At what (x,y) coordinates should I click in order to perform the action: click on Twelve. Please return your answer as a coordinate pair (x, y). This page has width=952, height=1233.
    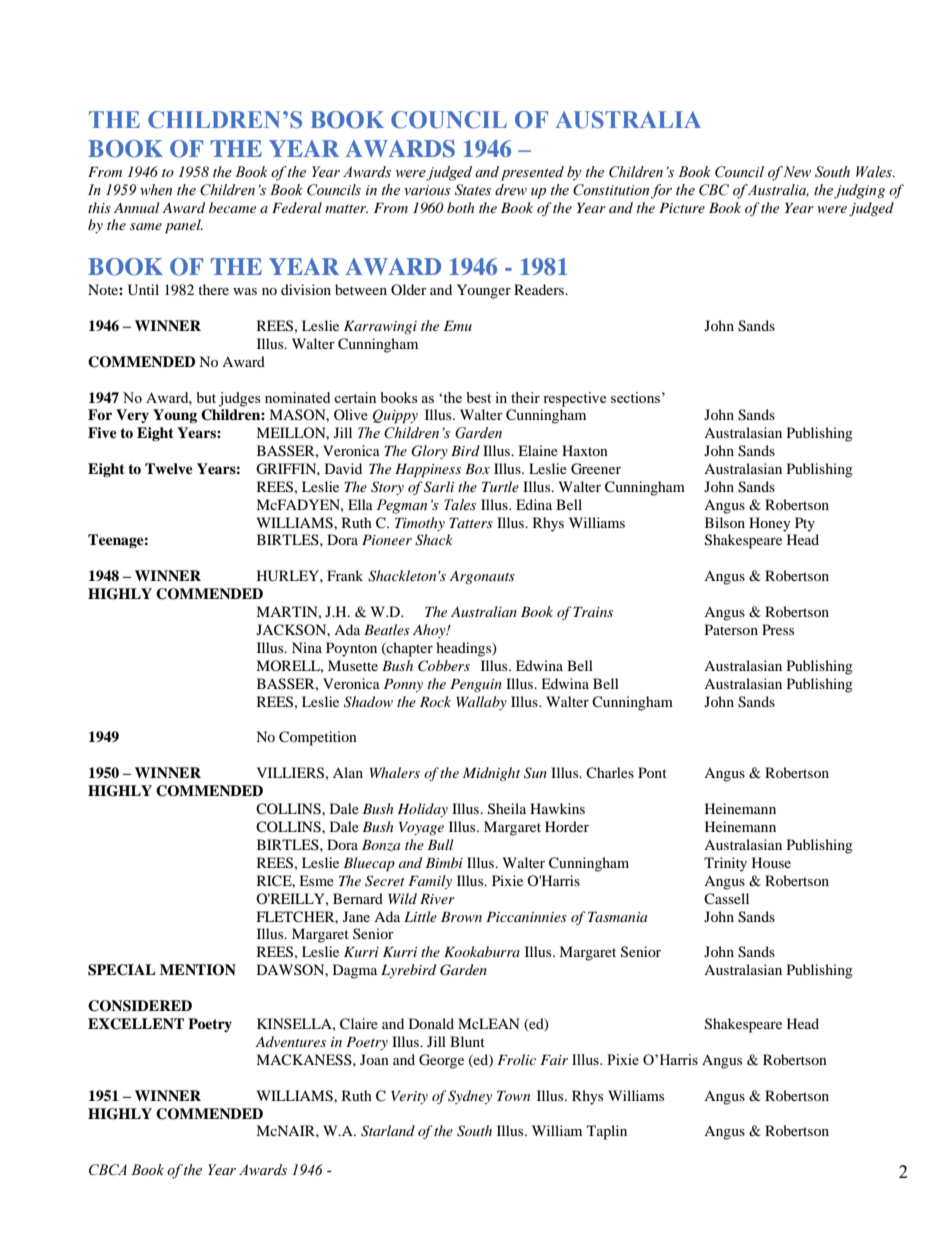
    Looking at the image, I should click on (169, 468).
